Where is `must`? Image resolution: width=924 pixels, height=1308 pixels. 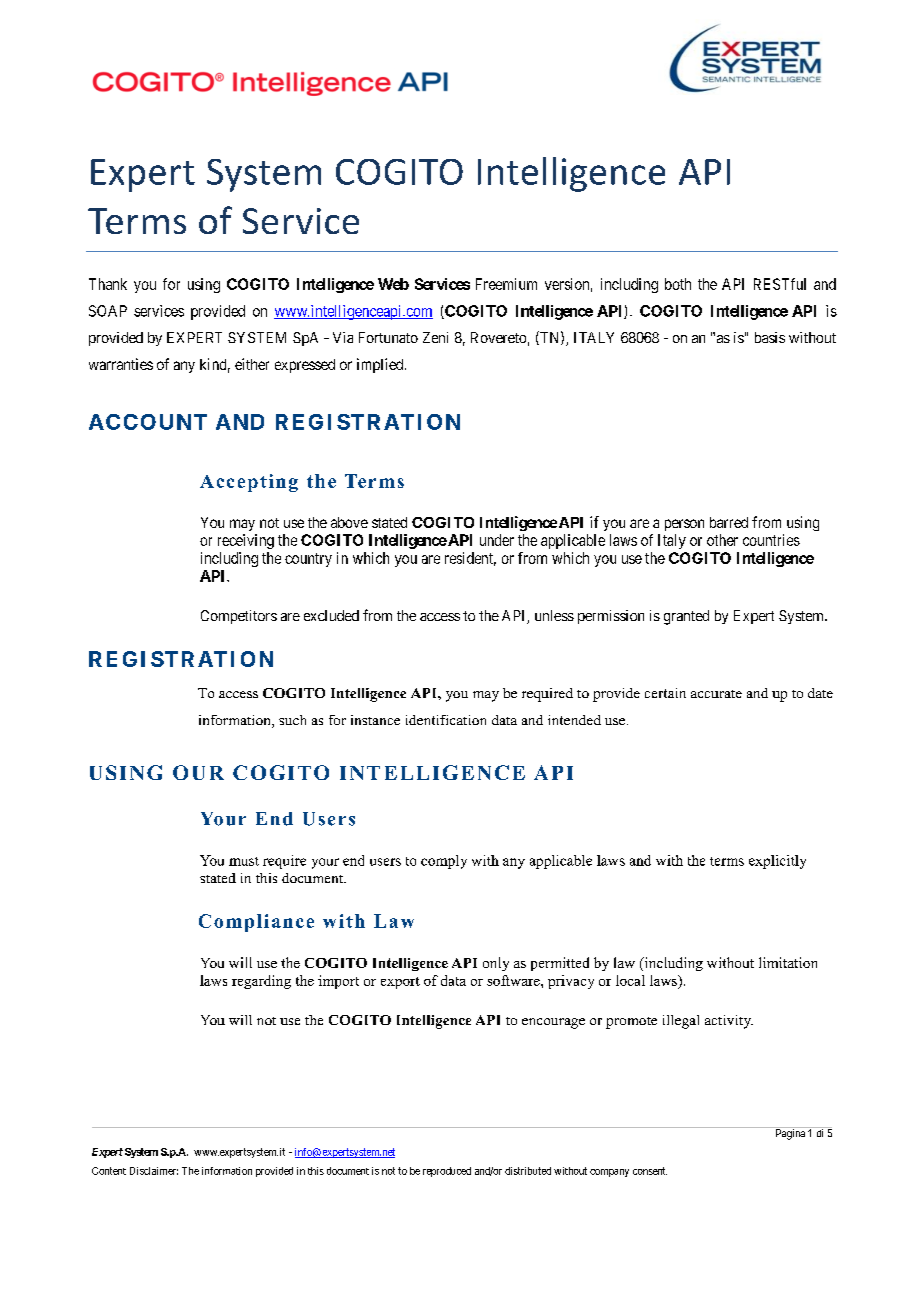 must is located at coordinates (244, 861).
